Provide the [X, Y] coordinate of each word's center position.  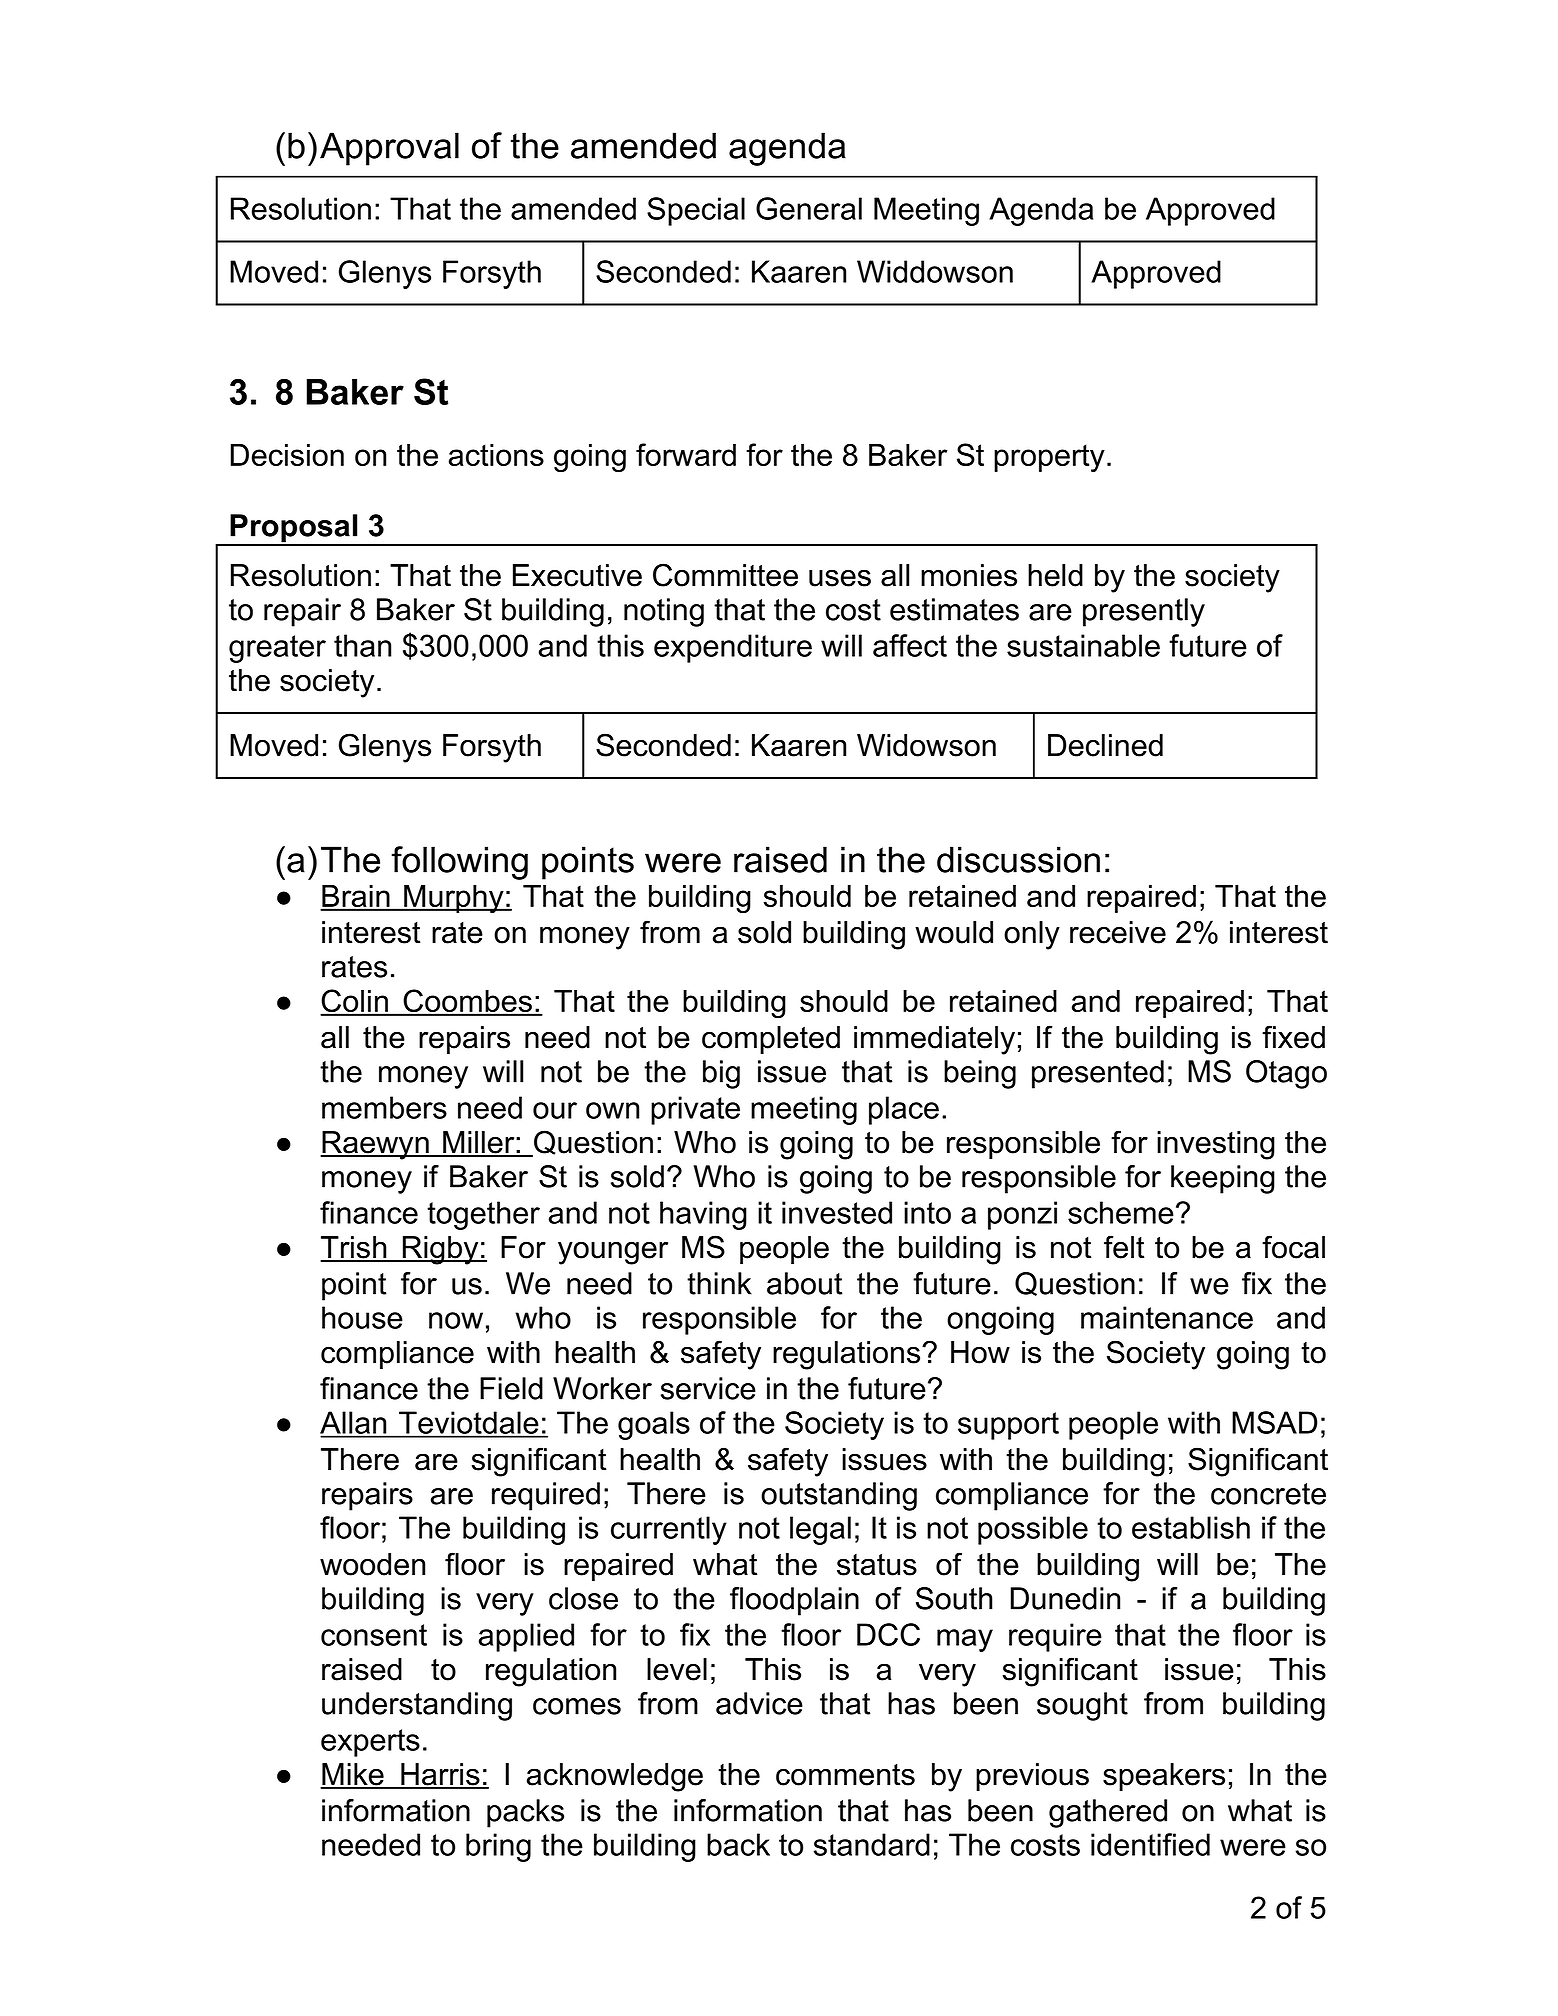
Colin [355, 1002]
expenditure [733, 648]
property [1049, 458]
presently [1144, 612]
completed [771, 1040]
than [362, 645]
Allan [354, 1424]
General [809, 208]
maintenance [1167, 1317]
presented [1098, 1074]
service [708, 1388]
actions [496, 455]
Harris [440, 1775]
